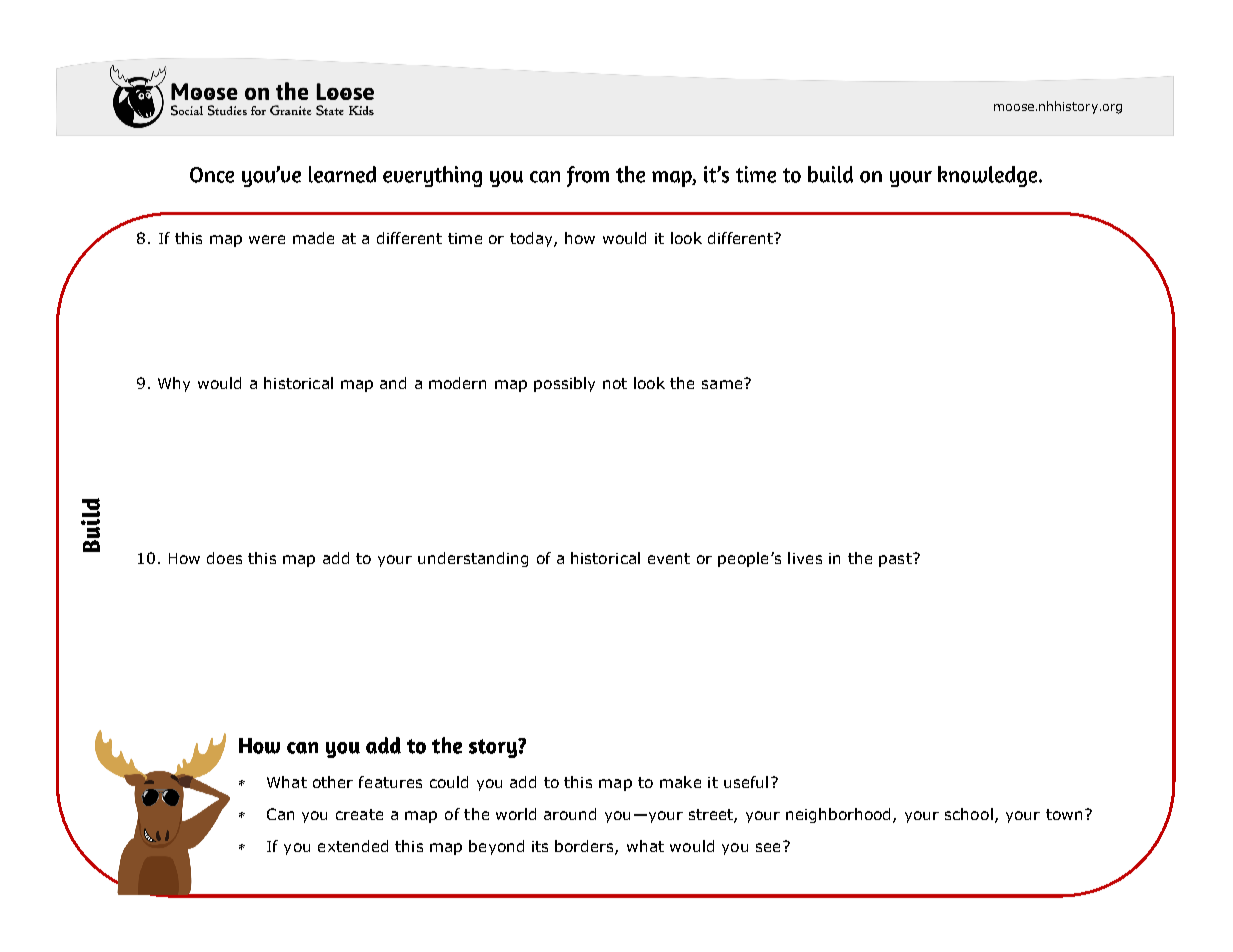 Image resolution: width=1233 pixels, height=952 pixels. Describe the element at coordinates (723, 383) in the document. I see `same` at that location.
